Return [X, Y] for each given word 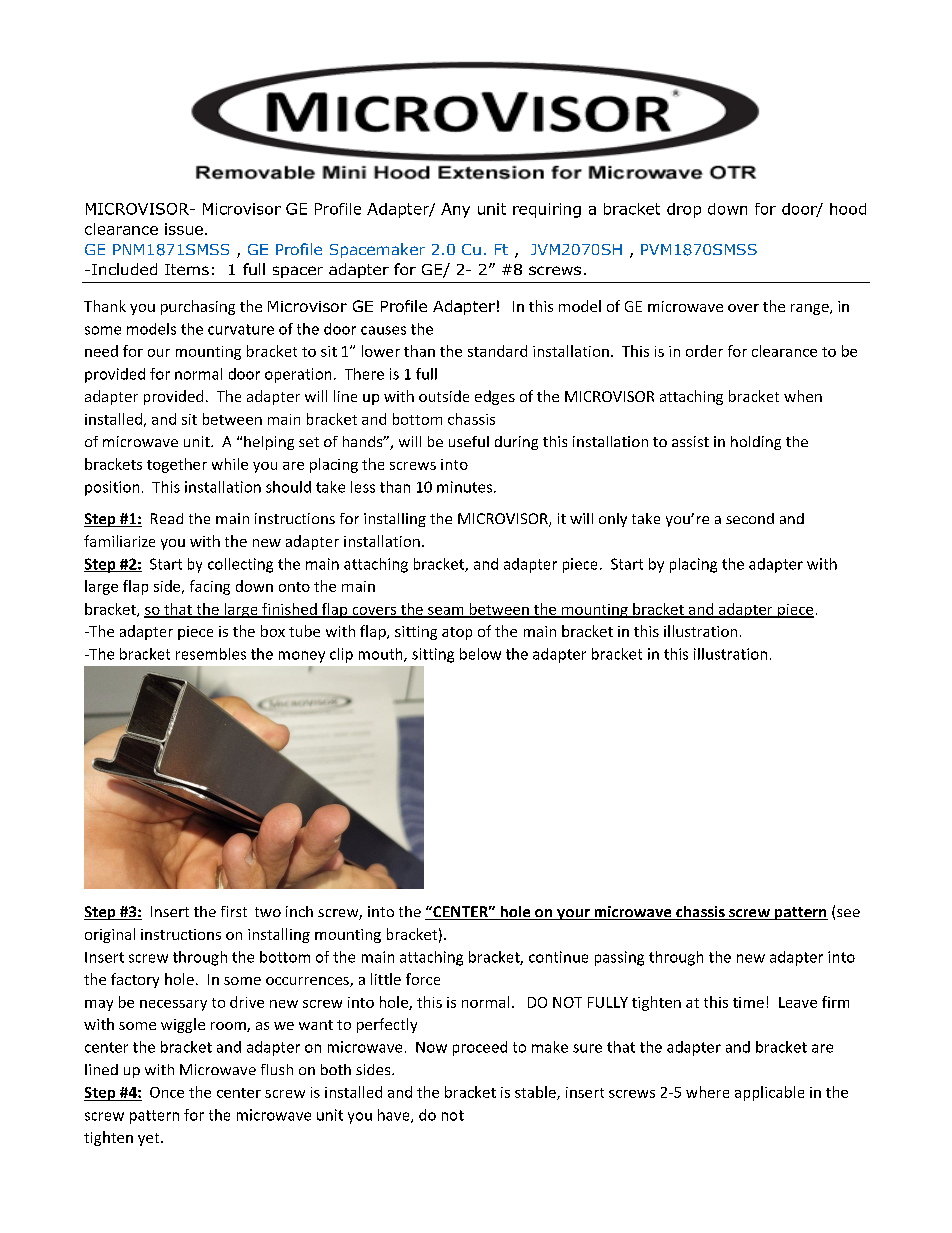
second [750, 518]
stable [536, 1093]
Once [167, 1092]
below [480, 654]
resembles [211, 654]
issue [184, 229]
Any [455, 210]
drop [684, 210]
